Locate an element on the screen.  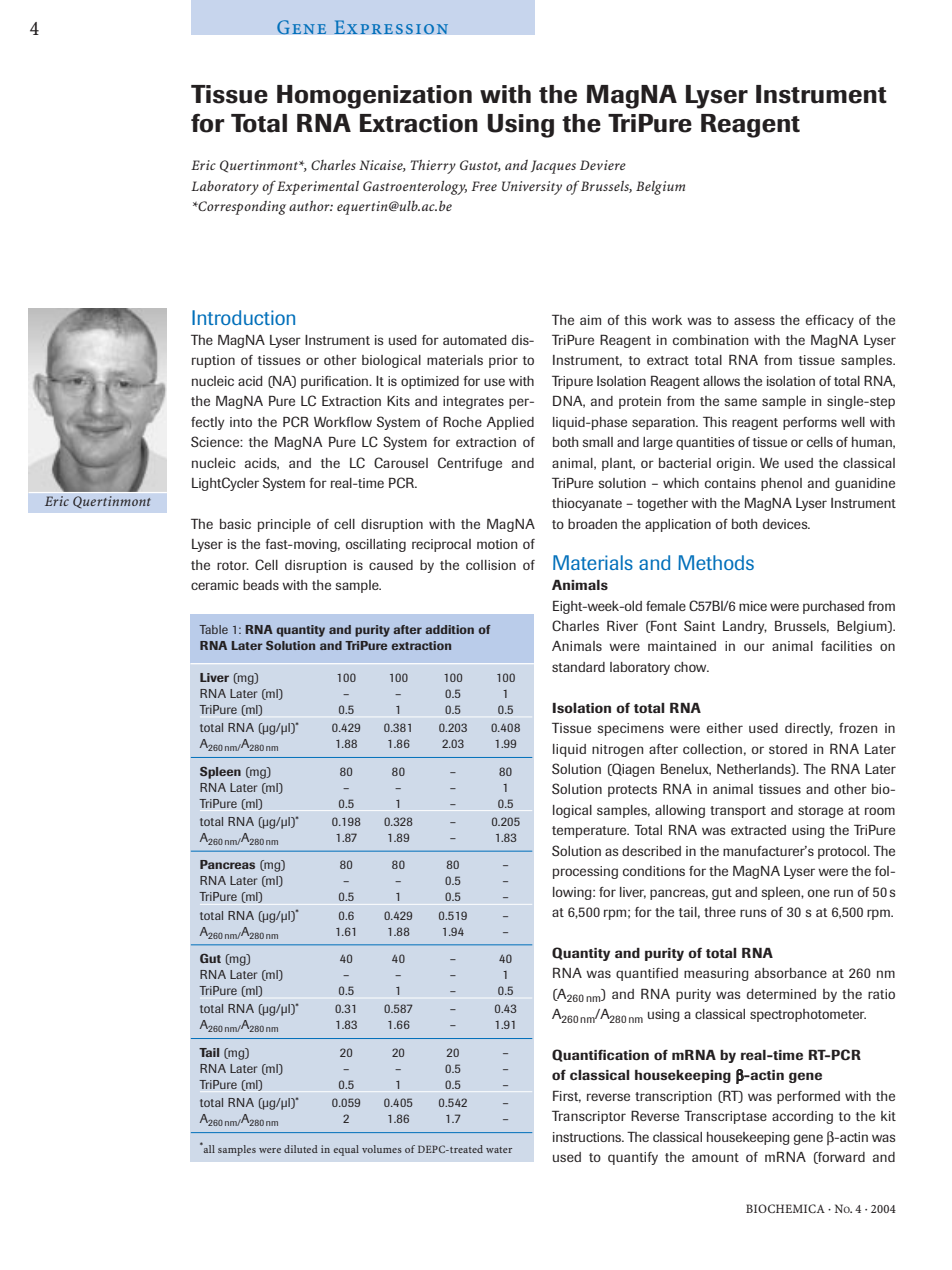
collision is located at coordinates (491, 565).
